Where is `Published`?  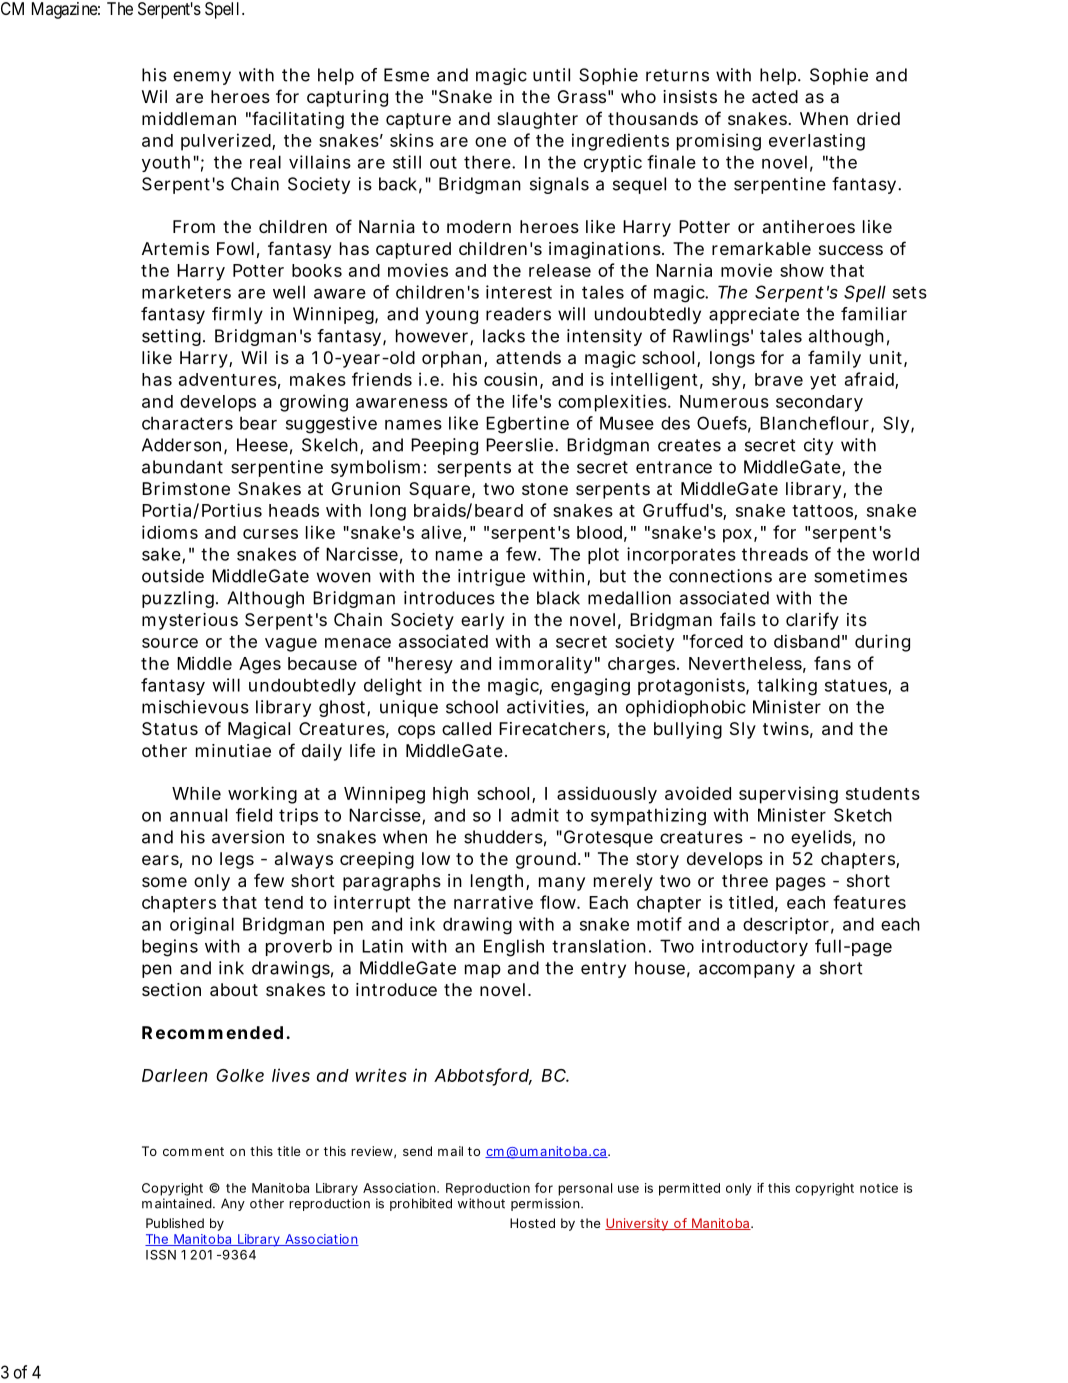
Published is located at coordinates (175, 1223).
